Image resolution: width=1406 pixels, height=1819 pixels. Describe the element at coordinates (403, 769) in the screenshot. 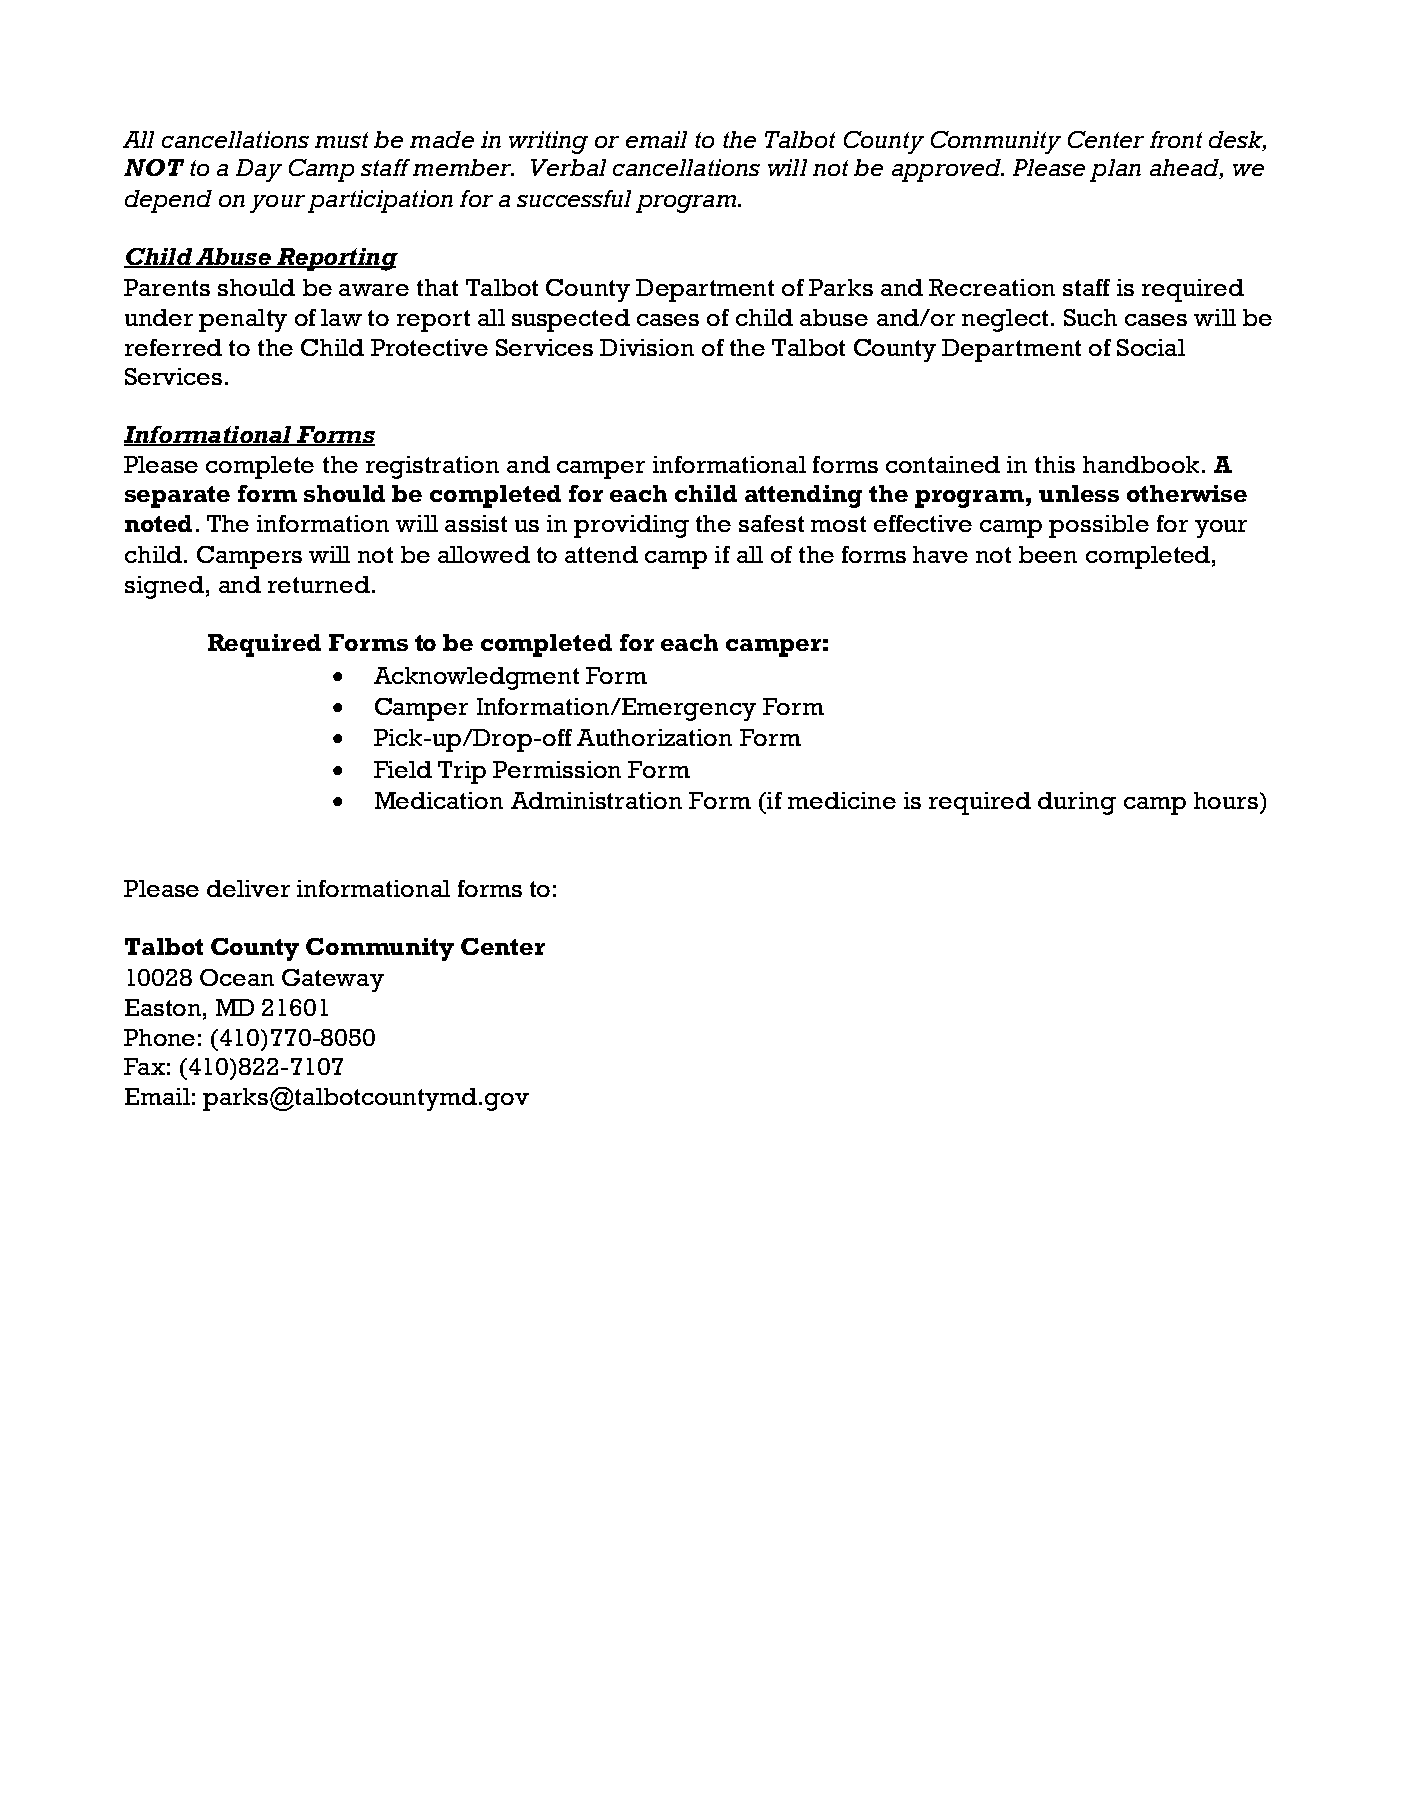

I see `Field` at that location.
